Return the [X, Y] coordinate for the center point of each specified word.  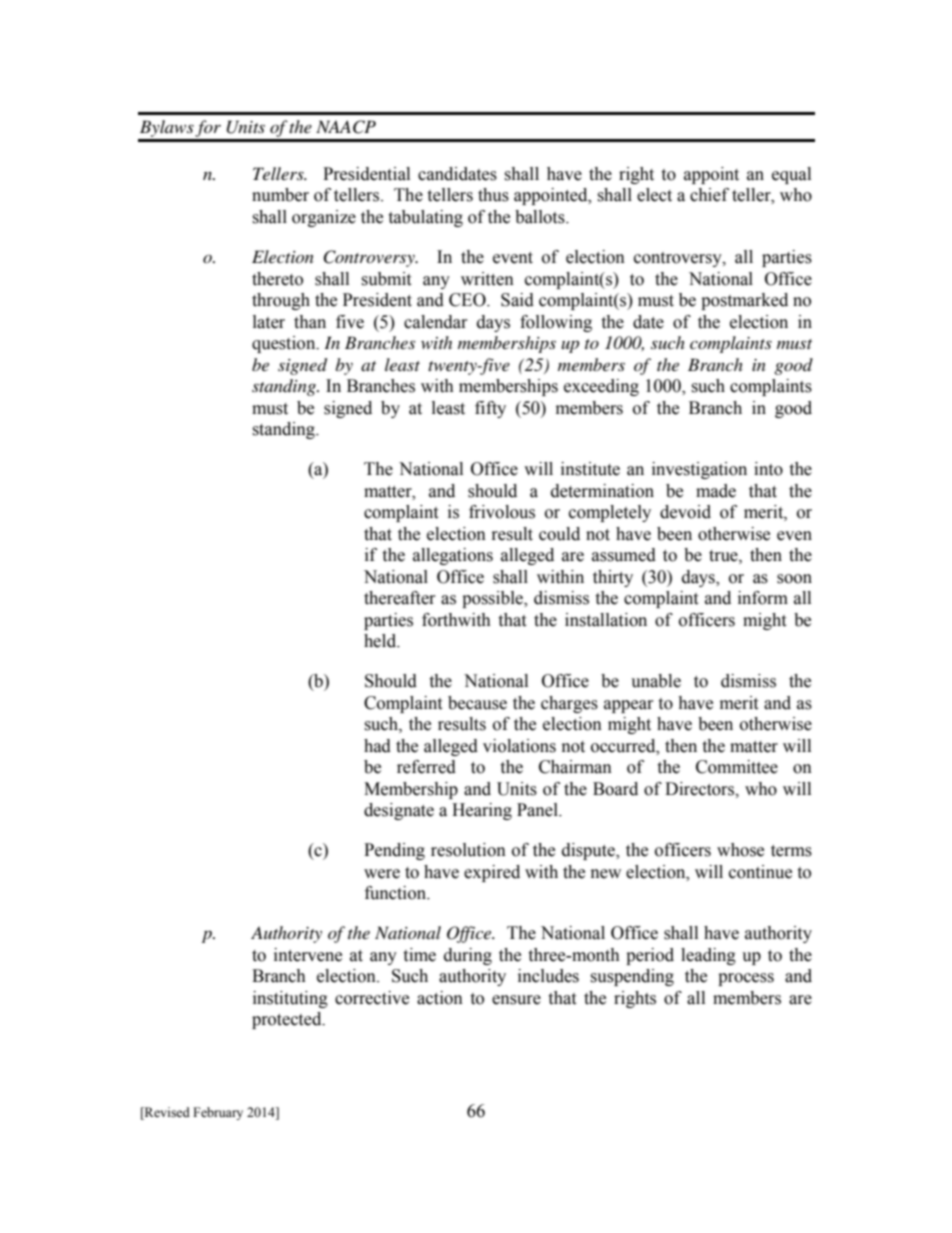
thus [493, 195]
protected [288, 1020]
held [381, 641]
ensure [516, 1000]
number [280, 195]
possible [494, 599]
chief [709, 195]
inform [763, 598]
